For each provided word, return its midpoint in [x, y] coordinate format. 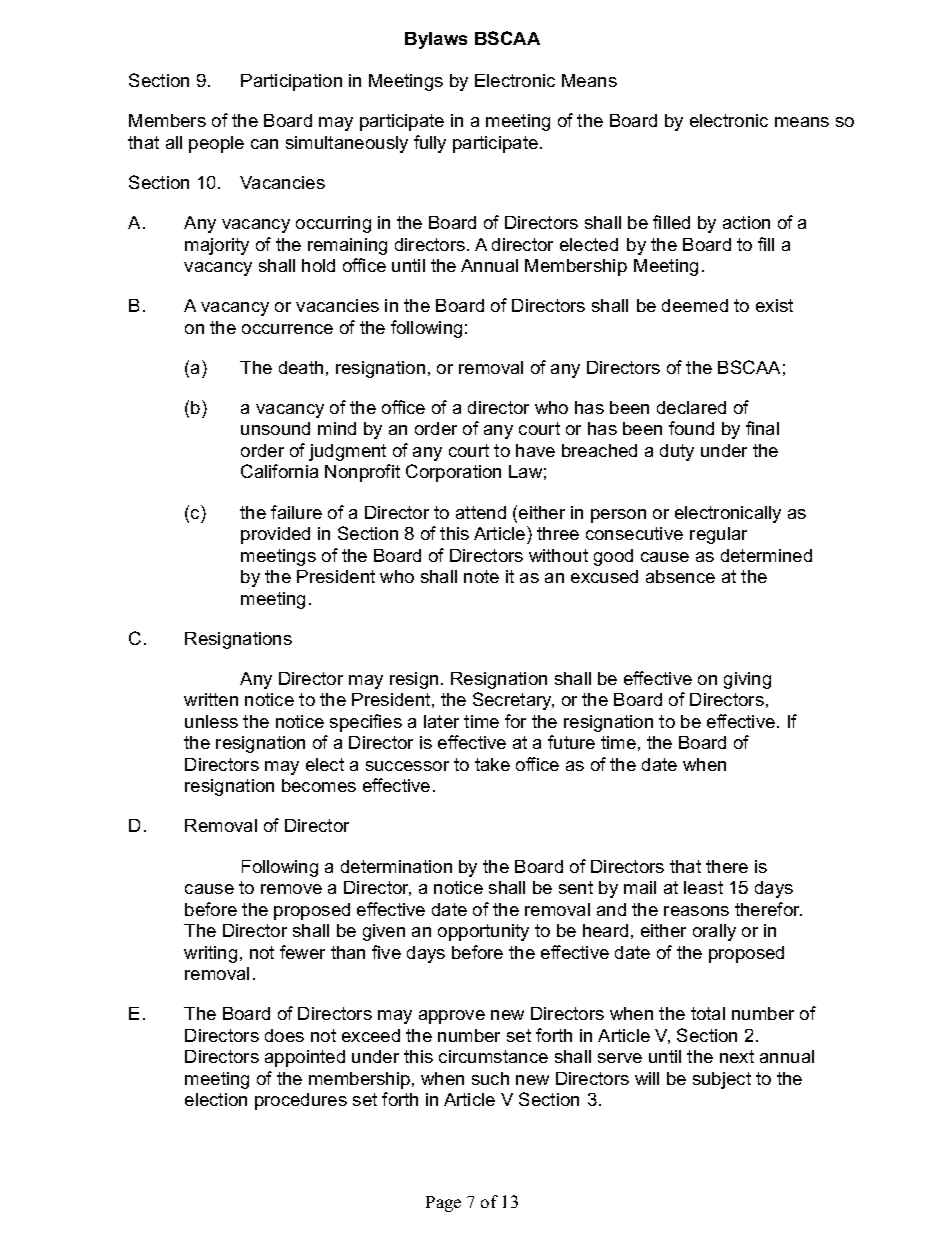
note [481, 576]
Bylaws [436, 40]
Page [443, 1204]
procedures [301, 1101]
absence [680, 576]
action [746, 222]
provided [275, 535]
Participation [291, 82]
